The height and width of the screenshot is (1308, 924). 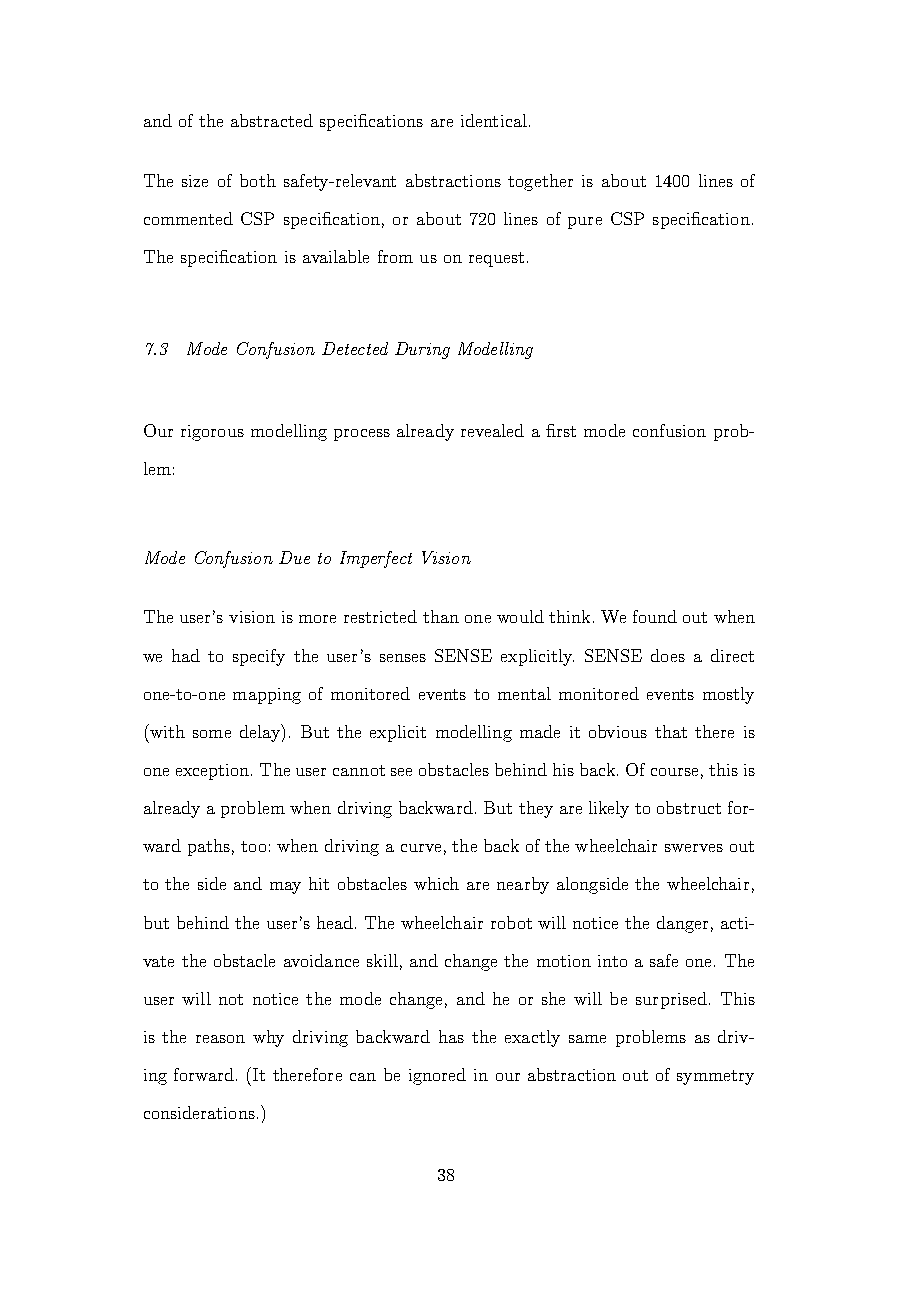 What do you see at coordinates (212, 433) in the screenshot?
I see `rigorous` at bounding box center [212, 433].
